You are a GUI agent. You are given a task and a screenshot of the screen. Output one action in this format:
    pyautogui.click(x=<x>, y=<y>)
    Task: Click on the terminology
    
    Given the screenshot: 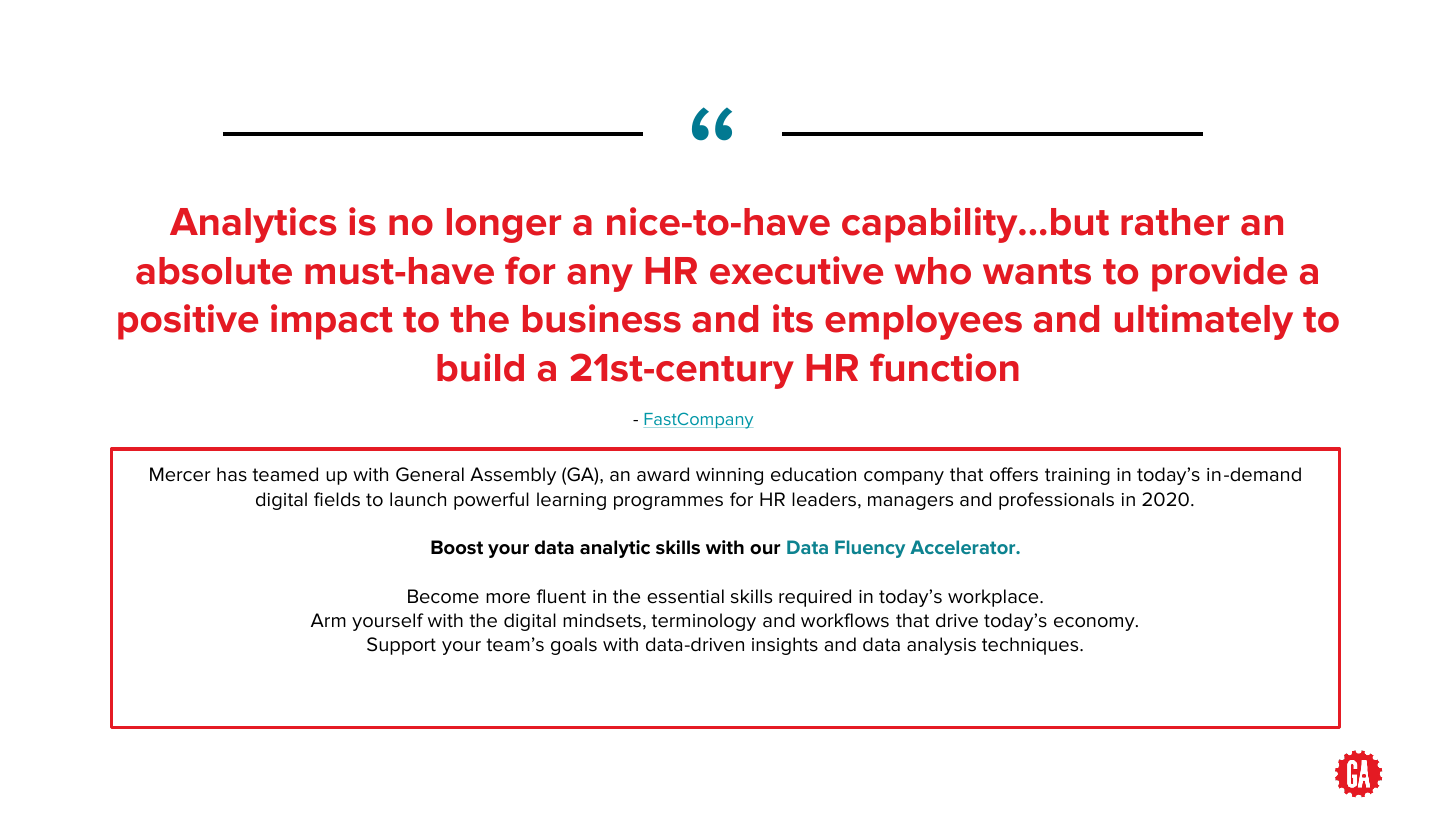 What is the action you would take?
    pyautogui.click(x=703, y=622)
